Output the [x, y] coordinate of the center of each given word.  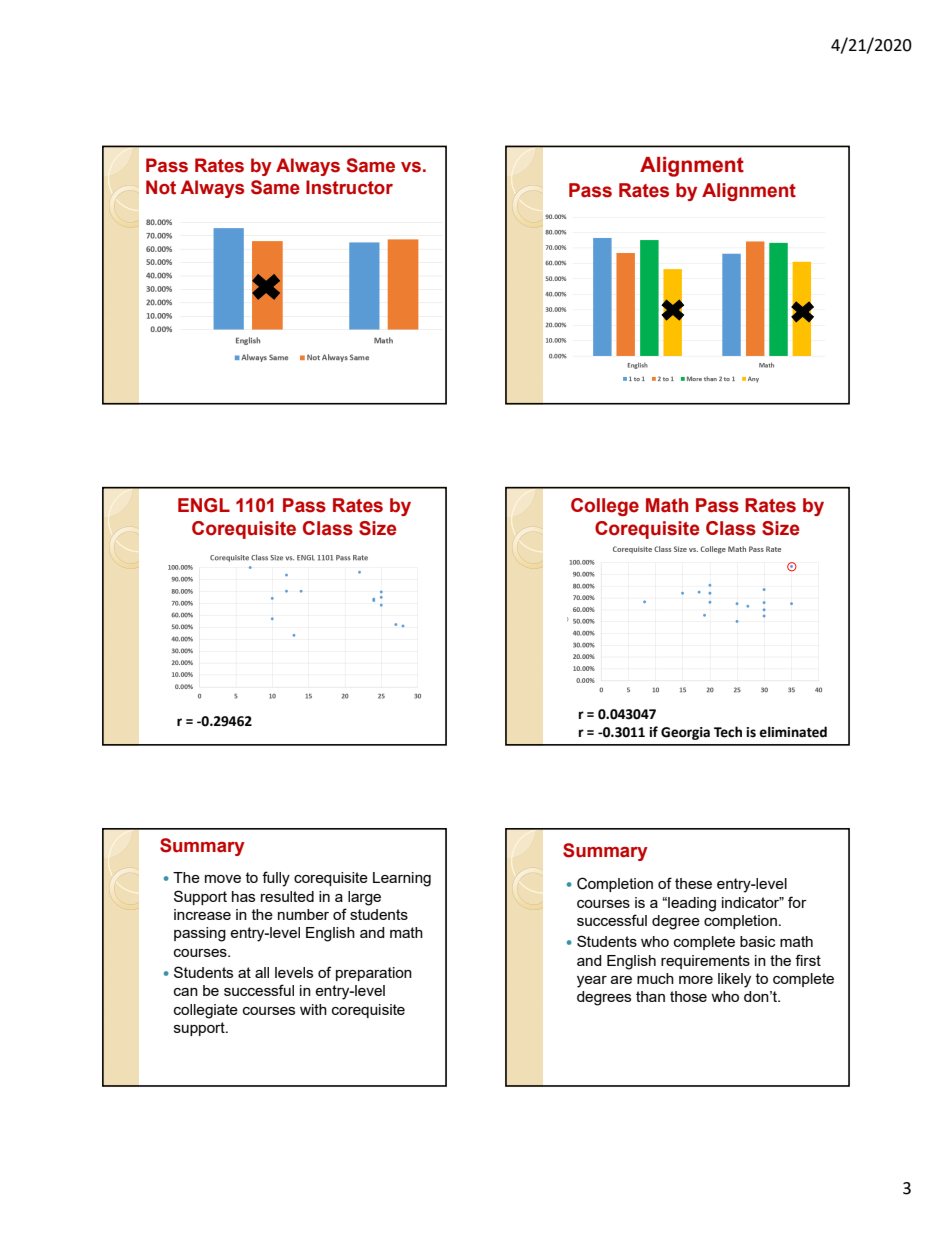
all [262, 972]
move [223, 879]
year [592, 982]
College [605, 507]
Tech [728, 732]
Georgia [685, 733]
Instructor [349, 187]
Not [161, 187]
